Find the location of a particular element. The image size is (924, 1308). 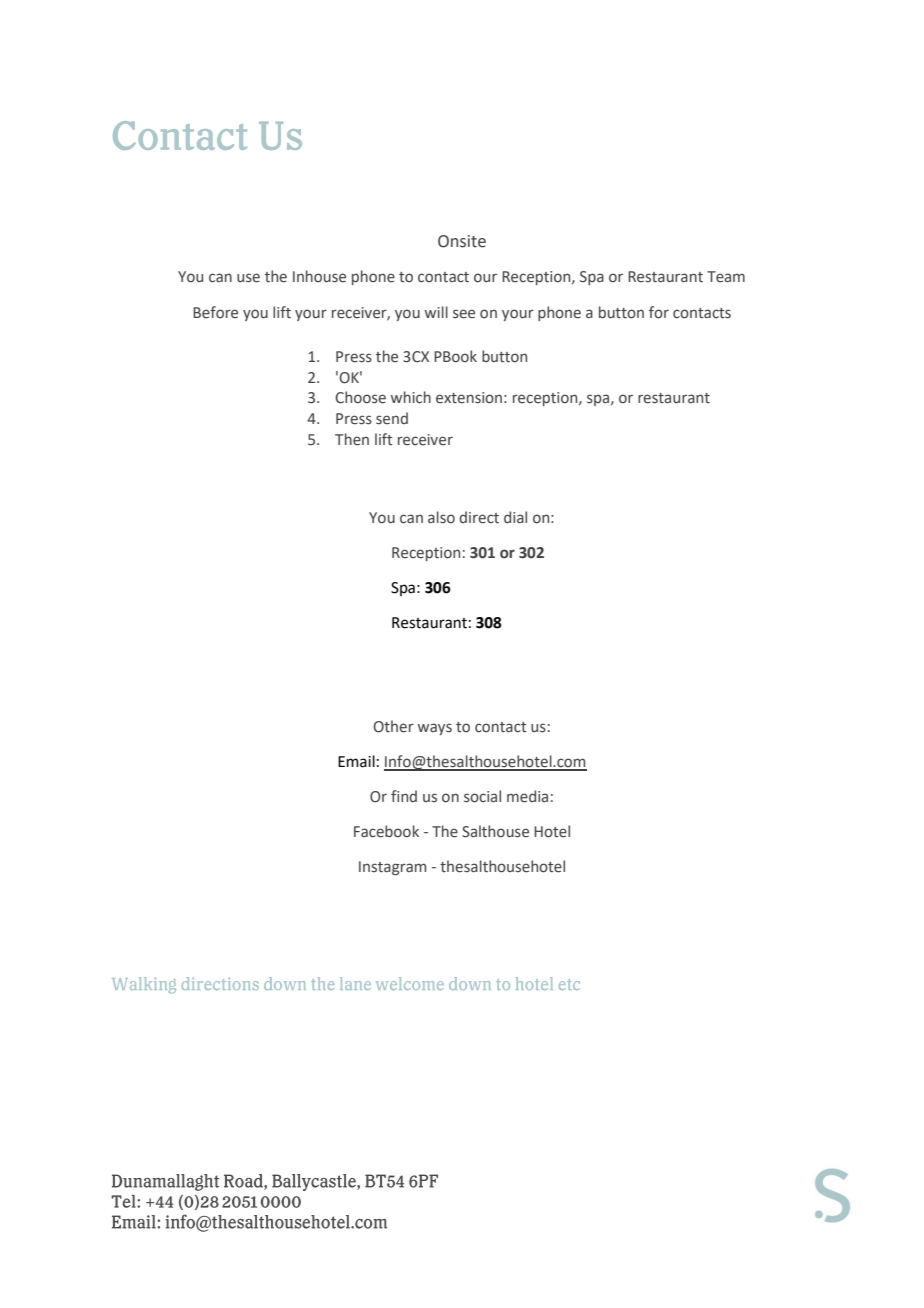

Facebook is located at coordinates (386, 831).
